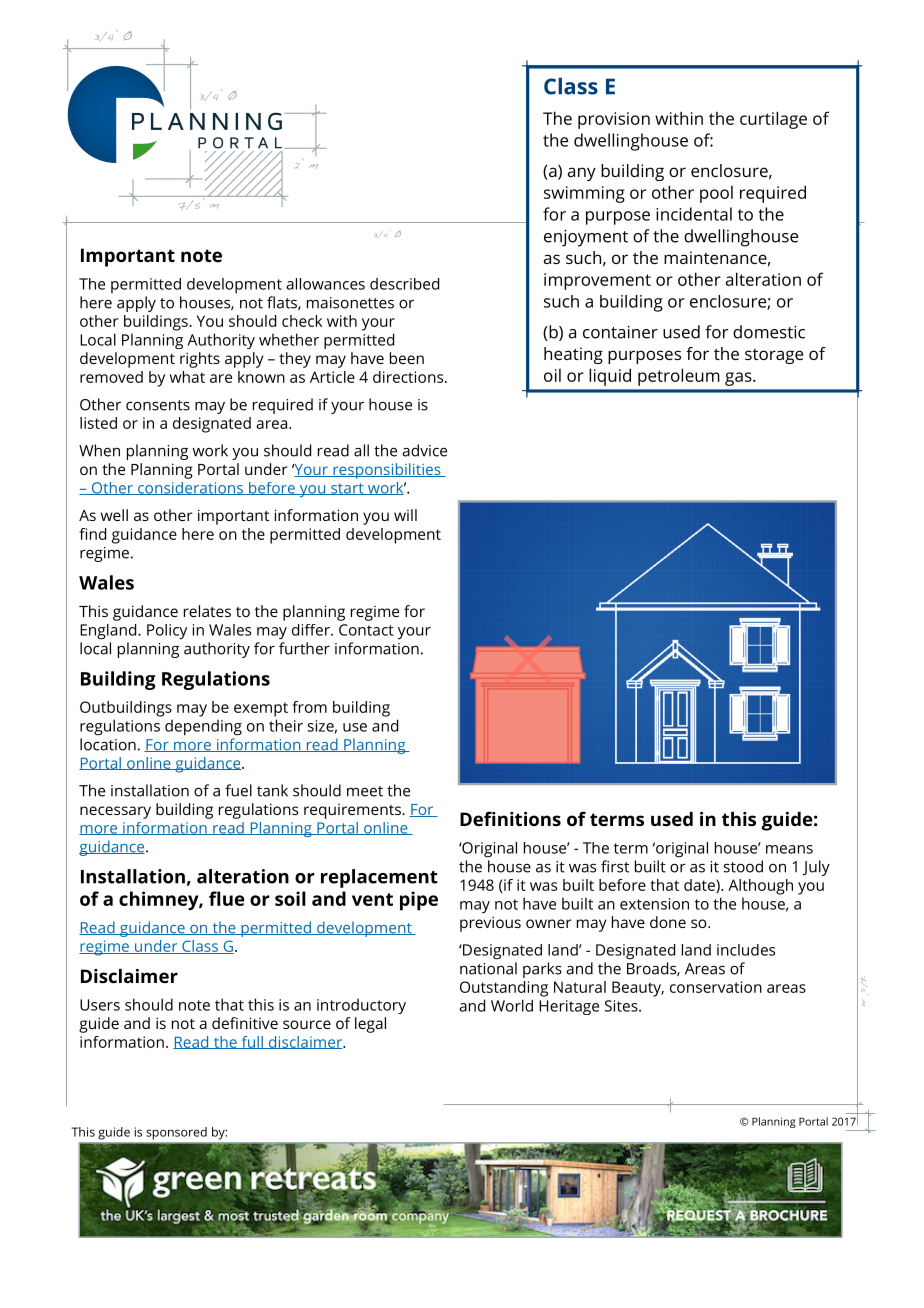 This page has width=924, height=1308. What do you see at coordinates (366, 630) in the page?
I see `Contact` at bounding box center [366, 630].
